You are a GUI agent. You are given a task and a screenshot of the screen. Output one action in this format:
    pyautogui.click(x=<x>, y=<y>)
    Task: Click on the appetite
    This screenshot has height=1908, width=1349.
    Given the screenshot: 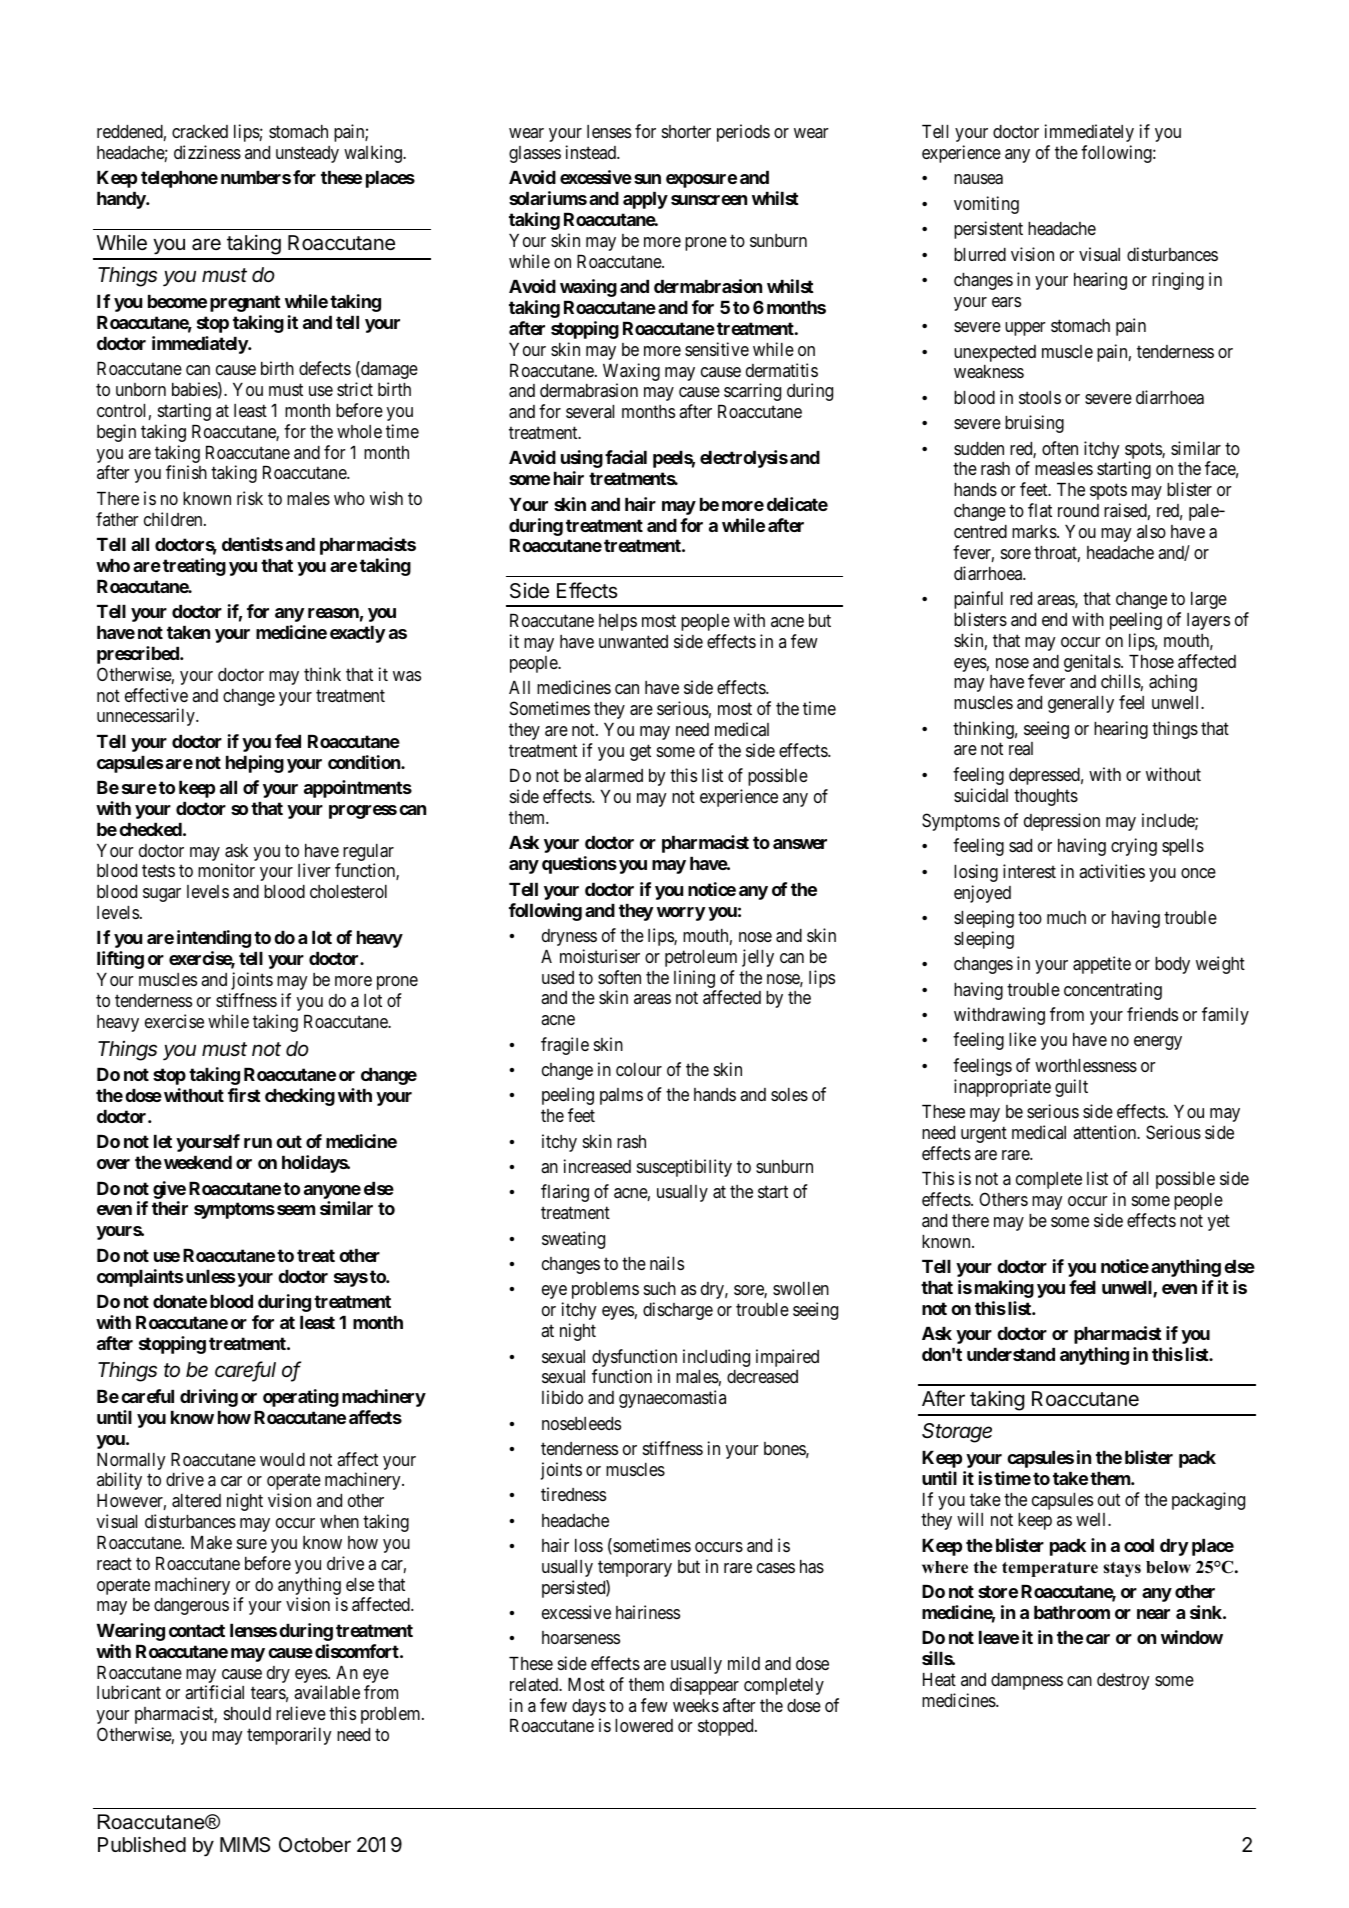 What is the action you would take?
    pyautogui.click(x=1102, y=965)
